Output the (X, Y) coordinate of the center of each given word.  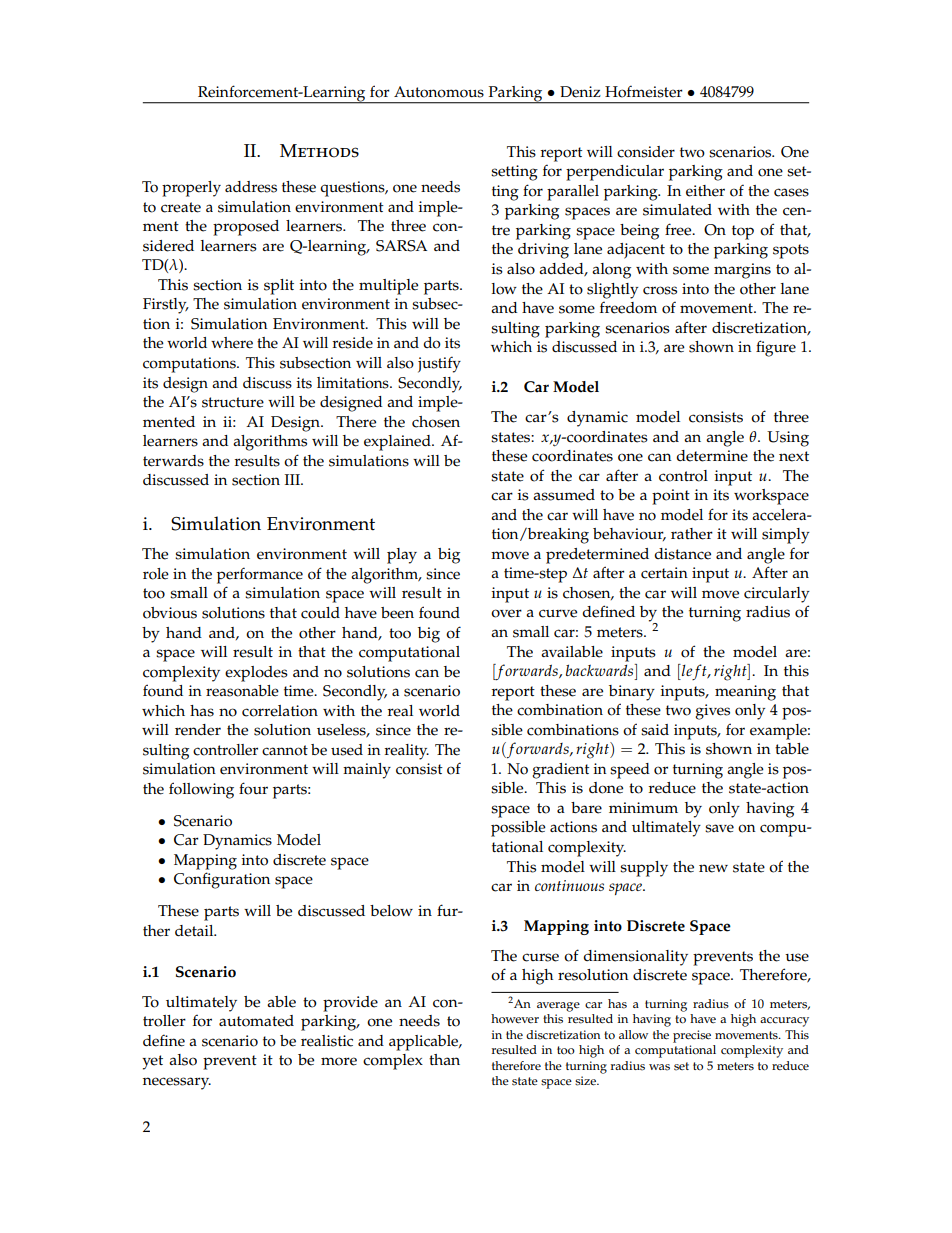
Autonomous (439, 92)
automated (256, 1021)
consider (646, 152)
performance (260, 575)
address (251, 187)
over (506, 613)
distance (682, 554)
